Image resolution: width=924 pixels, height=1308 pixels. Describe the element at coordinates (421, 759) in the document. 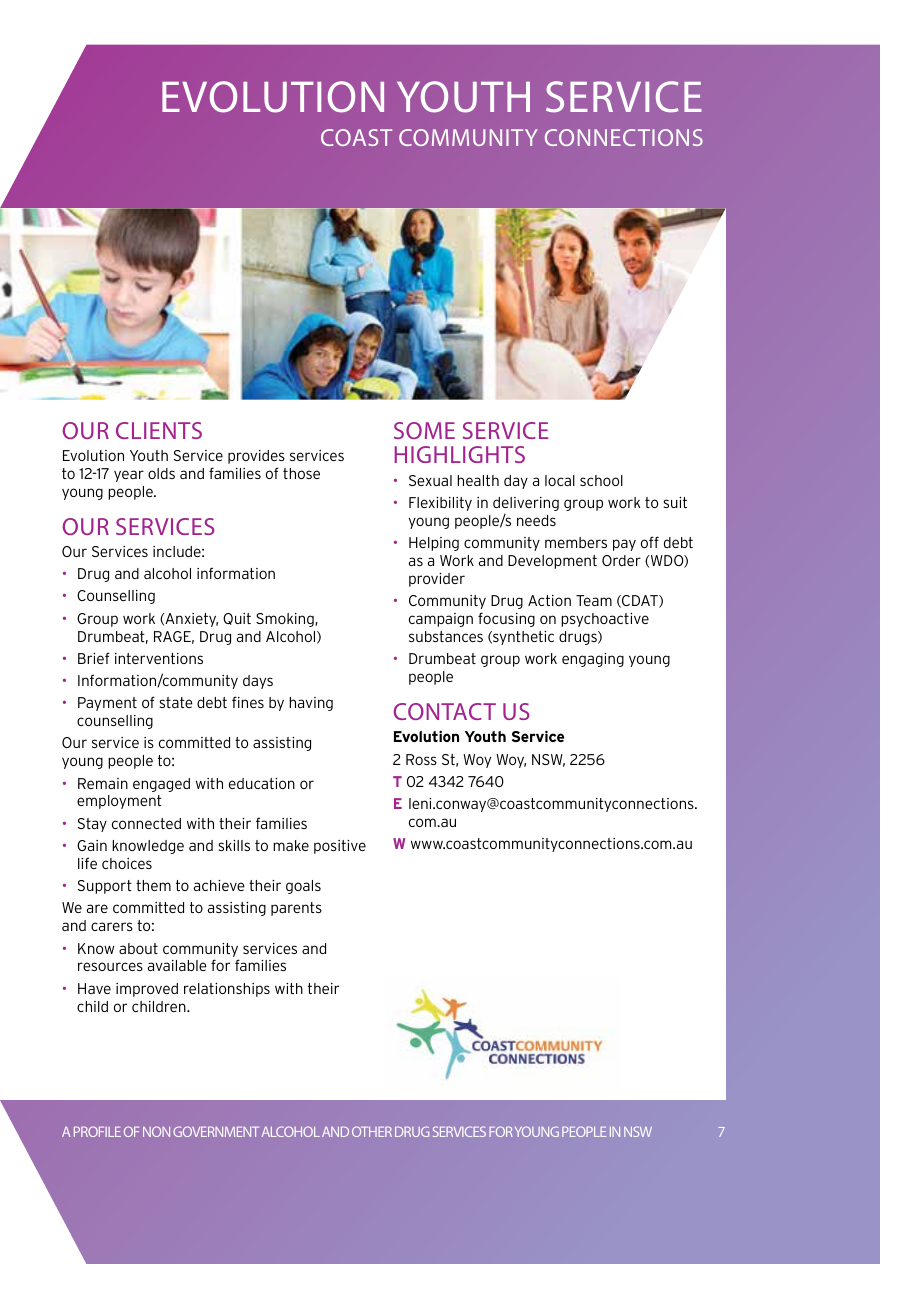

I see `Ross` at that location.
